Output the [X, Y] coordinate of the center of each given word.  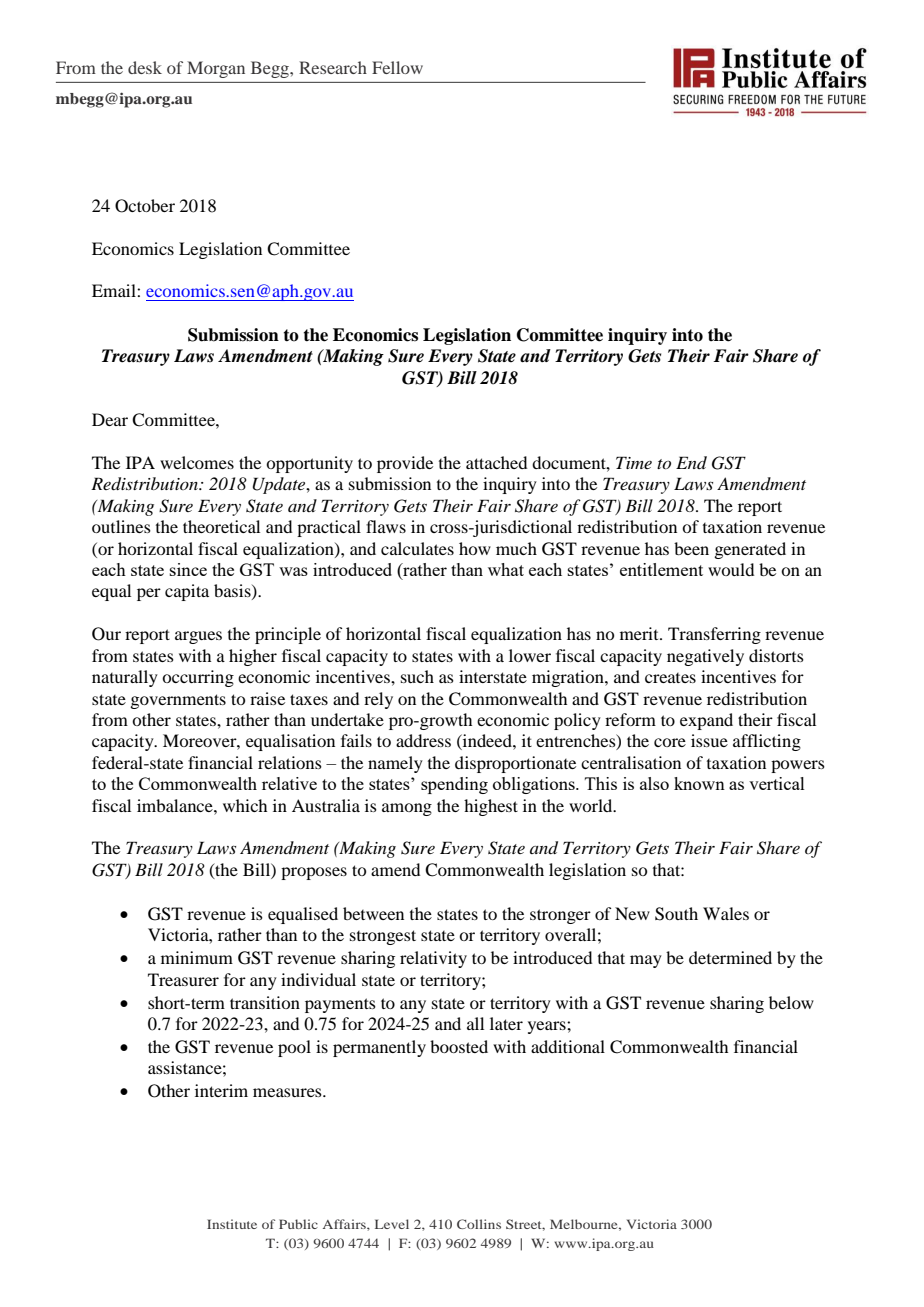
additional [568, 1046]
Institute [232, 1224]
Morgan [216, 69]
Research [333, 67]
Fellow [397, 67]
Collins [479, 1224]
